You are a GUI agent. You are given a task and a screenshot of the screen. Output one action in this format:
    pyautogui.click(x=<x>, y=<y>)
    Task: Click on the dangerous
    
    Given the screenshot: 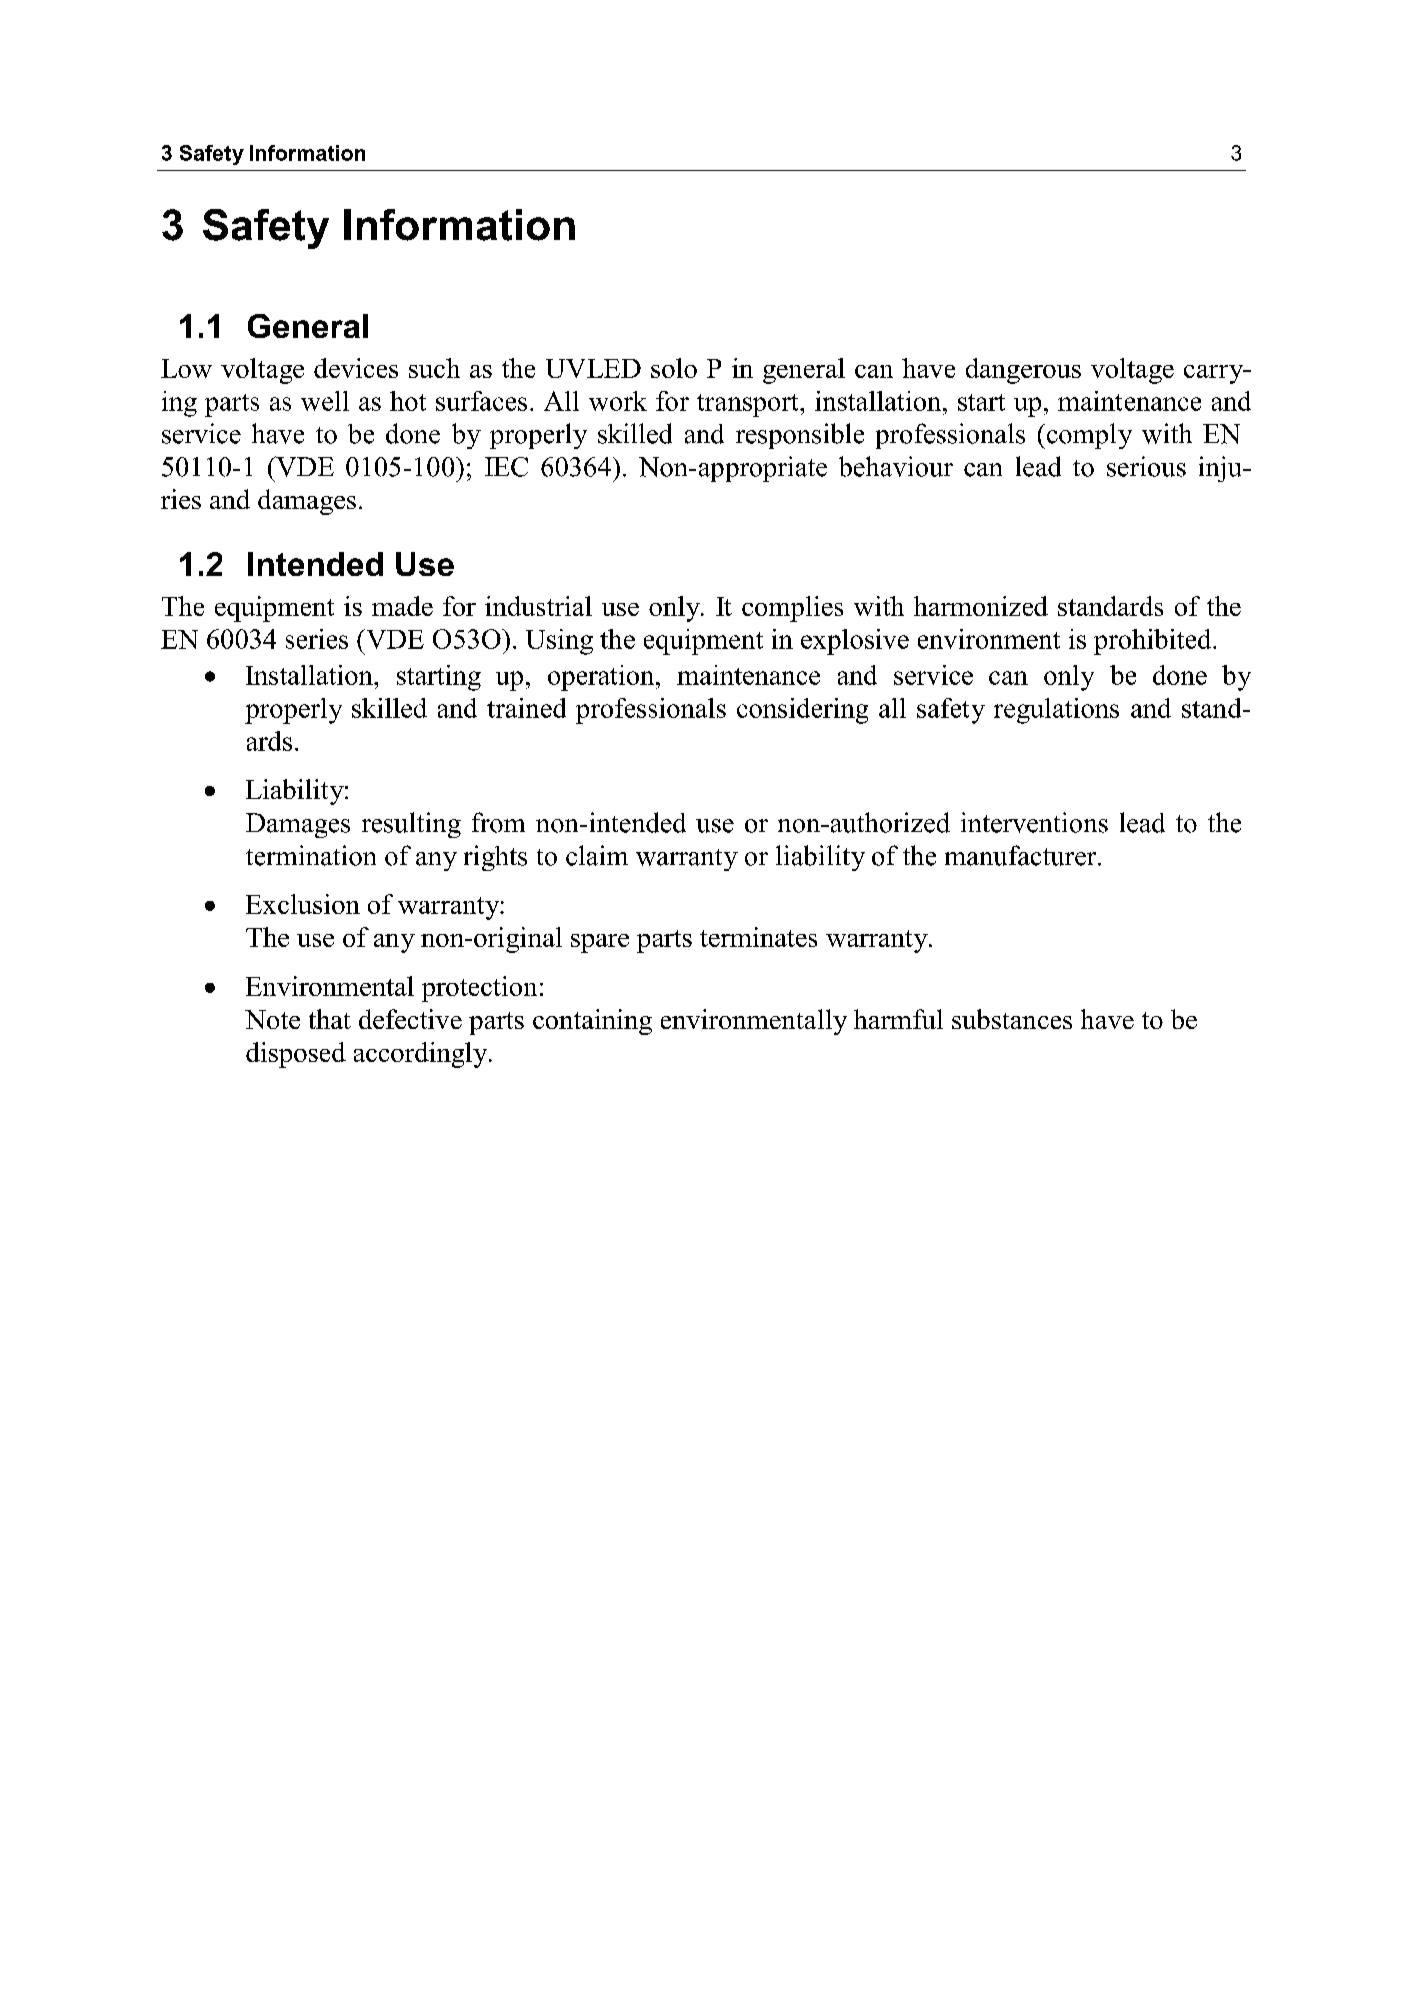 What is the action you would take?
    pyautogui.click(x=1023, y=371)
